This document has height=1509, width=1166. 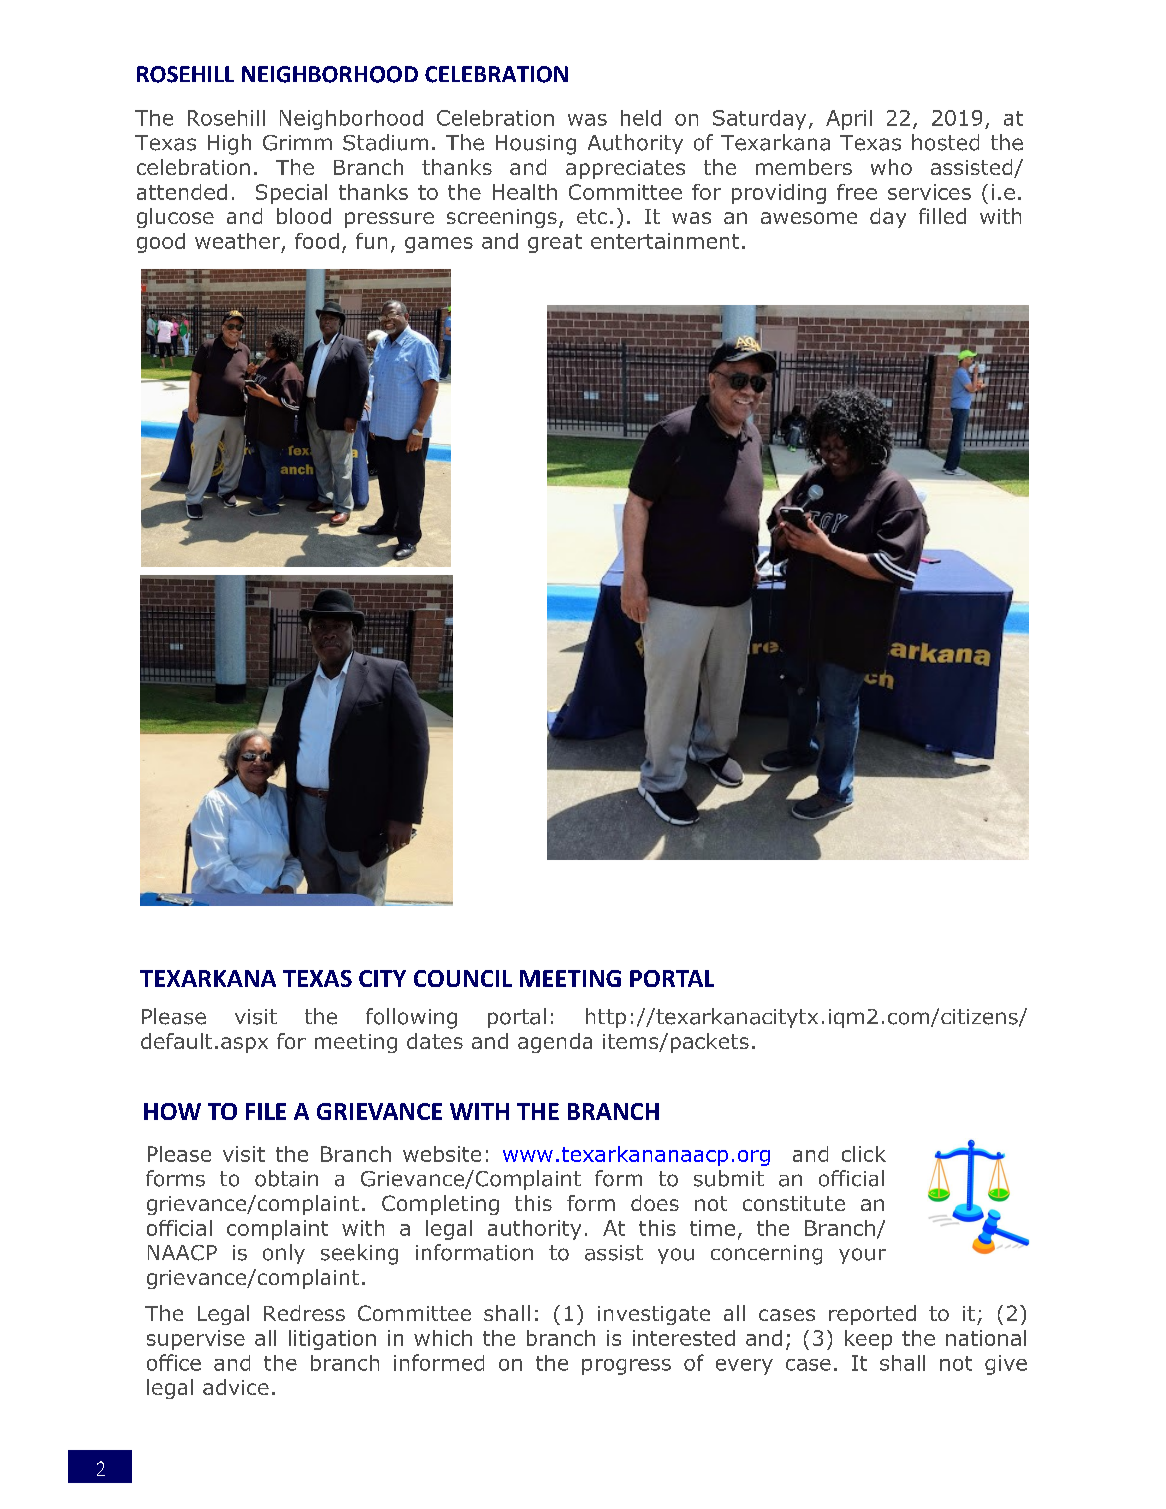 What do you see at coordinates (463, 978) in the document?
I see `COUNCIL` at bounding box center [463, 978].
